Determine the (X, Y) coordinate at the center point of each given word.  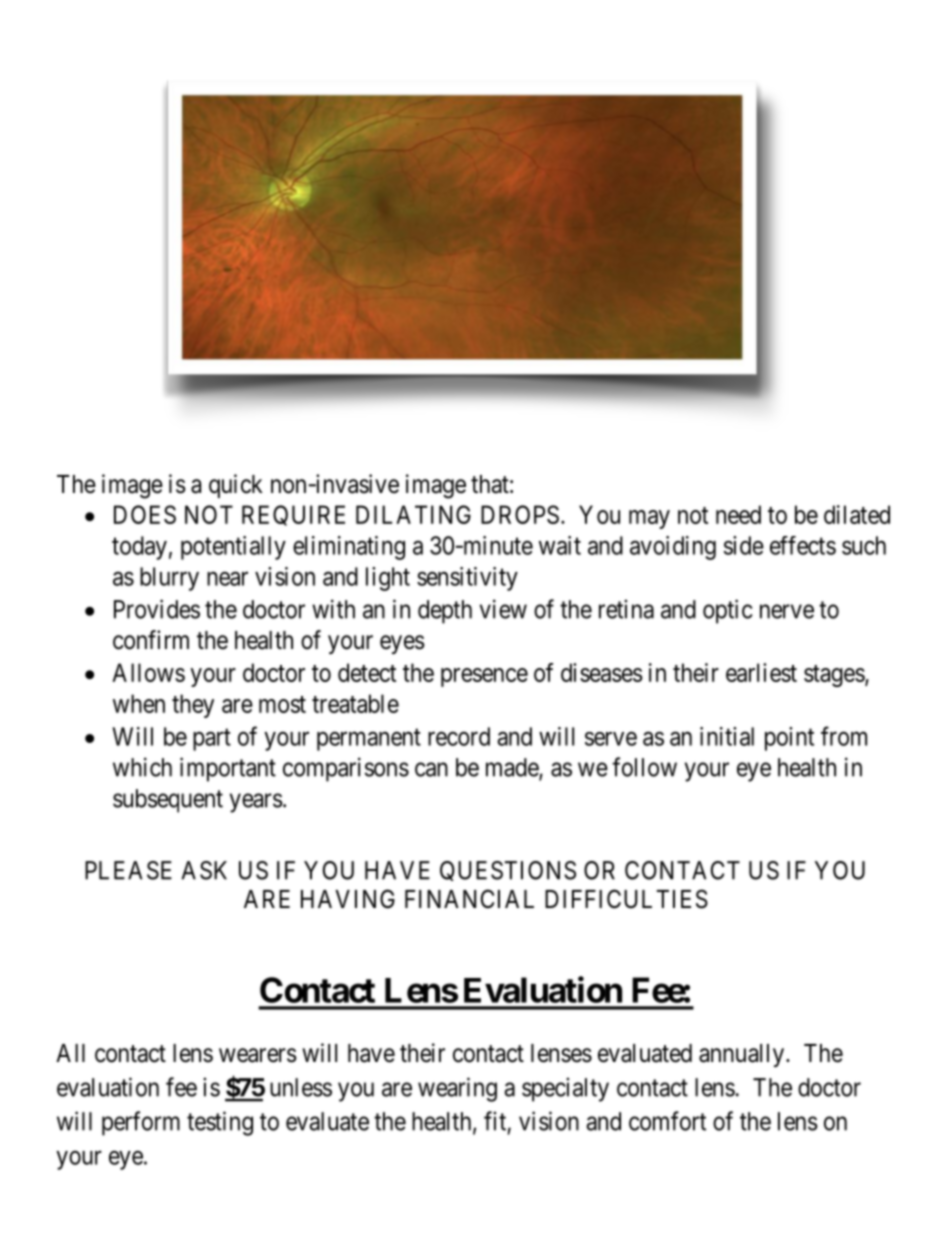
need (738, 514)
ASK (204, 870)
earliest (761, 672)
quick (236, 486)
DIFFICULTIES (626, 899)
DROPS (520, 514)
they (193, 706)
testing (220, 1123)
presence (484, 677)
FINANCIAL (469, 899)
